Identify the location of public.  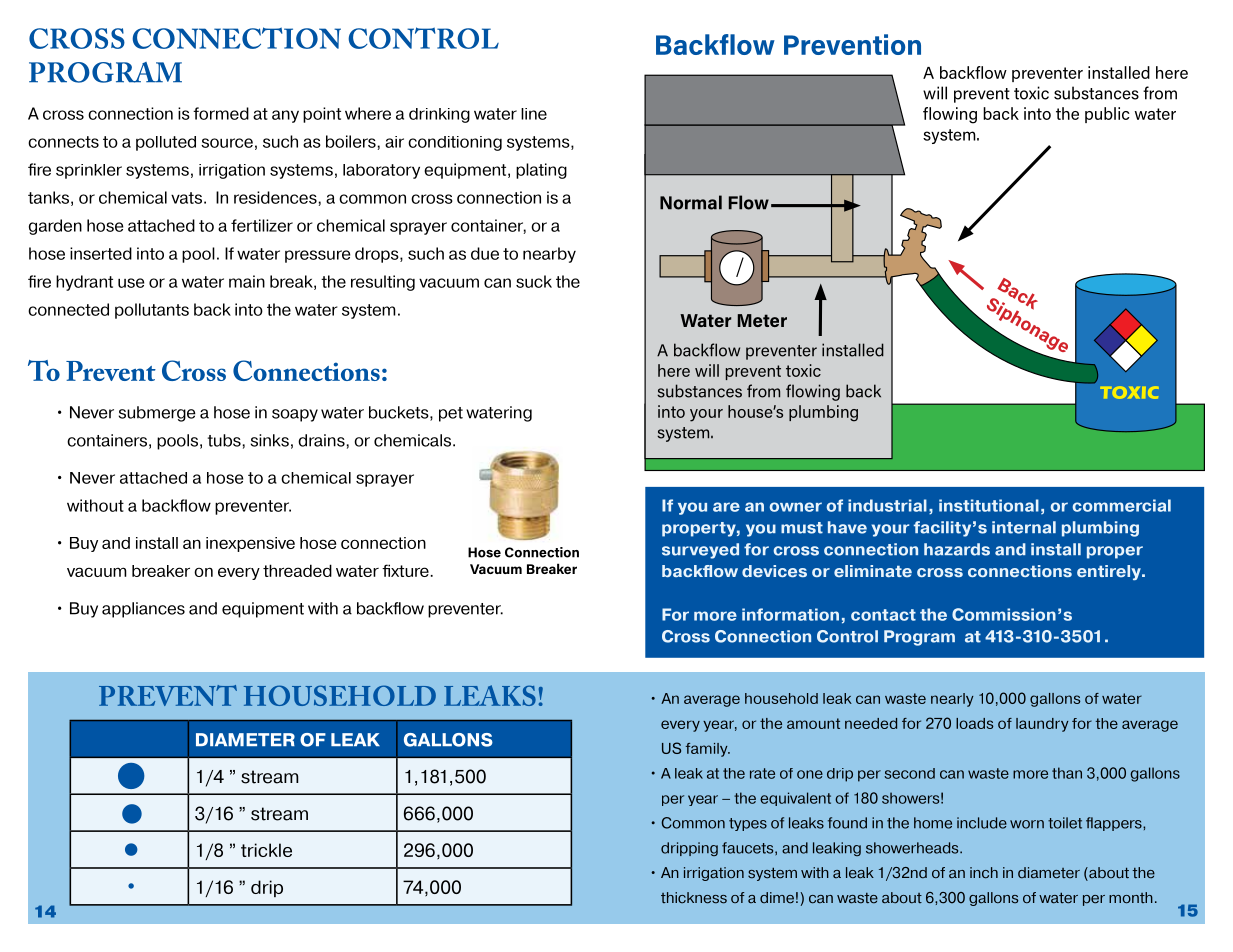
(1107, 115).
